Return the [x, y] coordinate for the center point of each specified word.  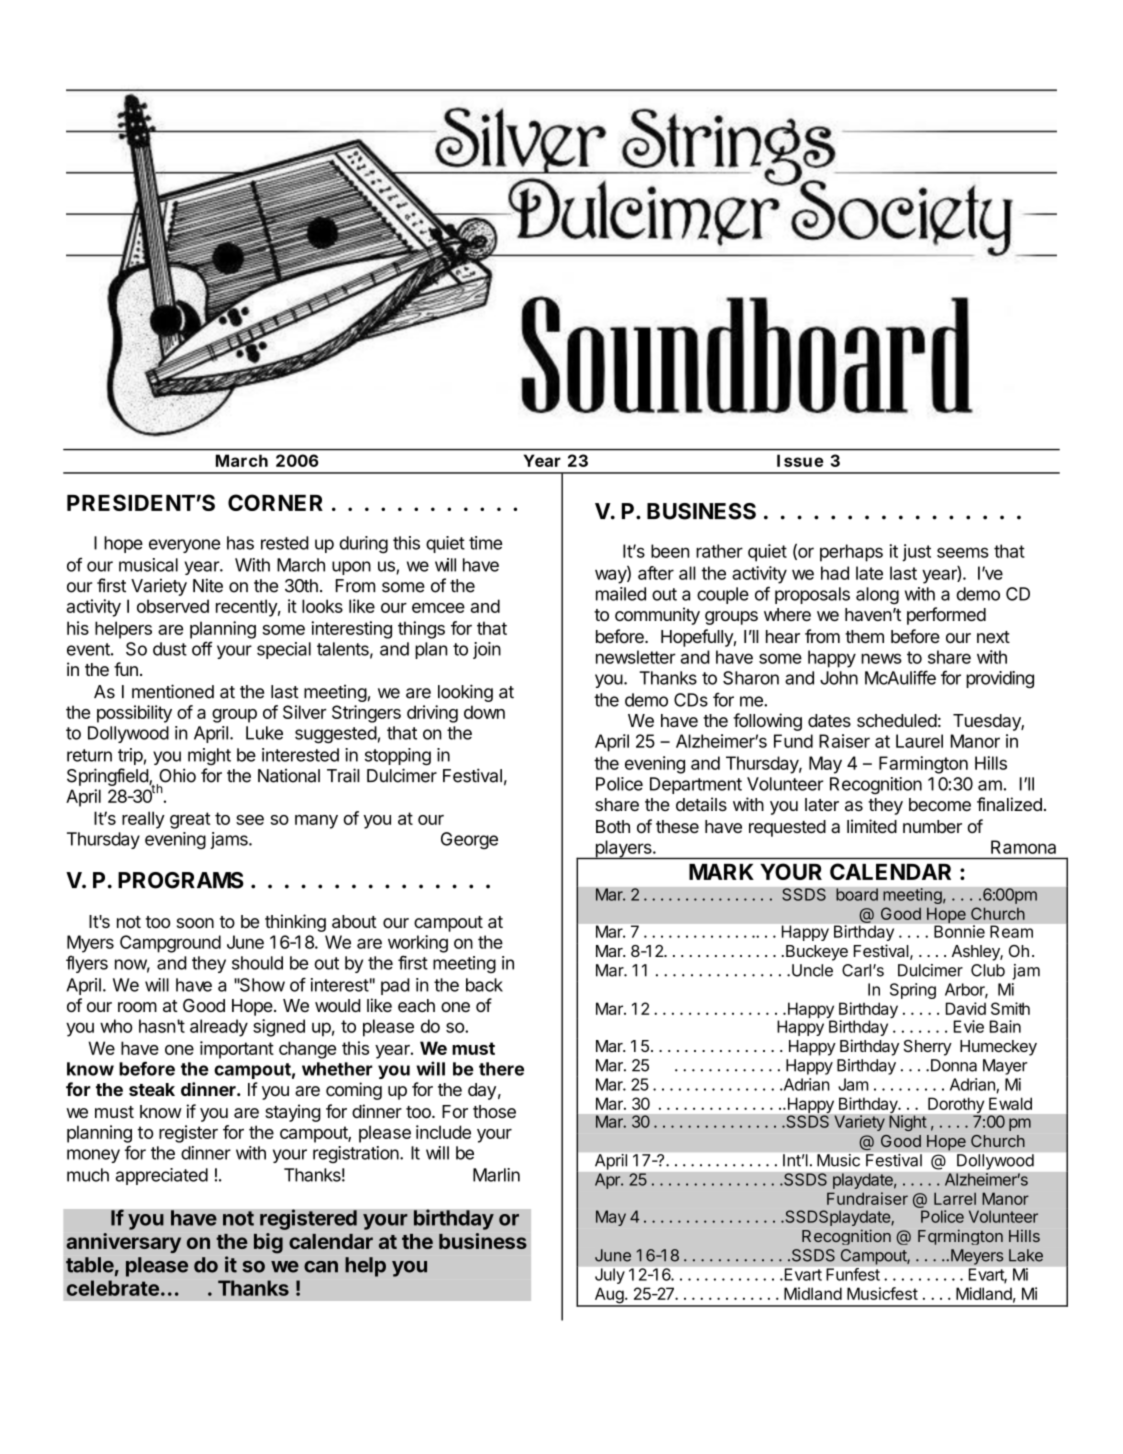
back [484, 985]
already [219, 1028]
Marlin [496, 1175]
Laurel [919, 741]
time [485, 543]
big [268, 1243]
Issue [800, 460]
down [484, 712]
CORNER [275, 502]
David [966, 1008]
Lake [1026, 1255]
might [209, 756]
